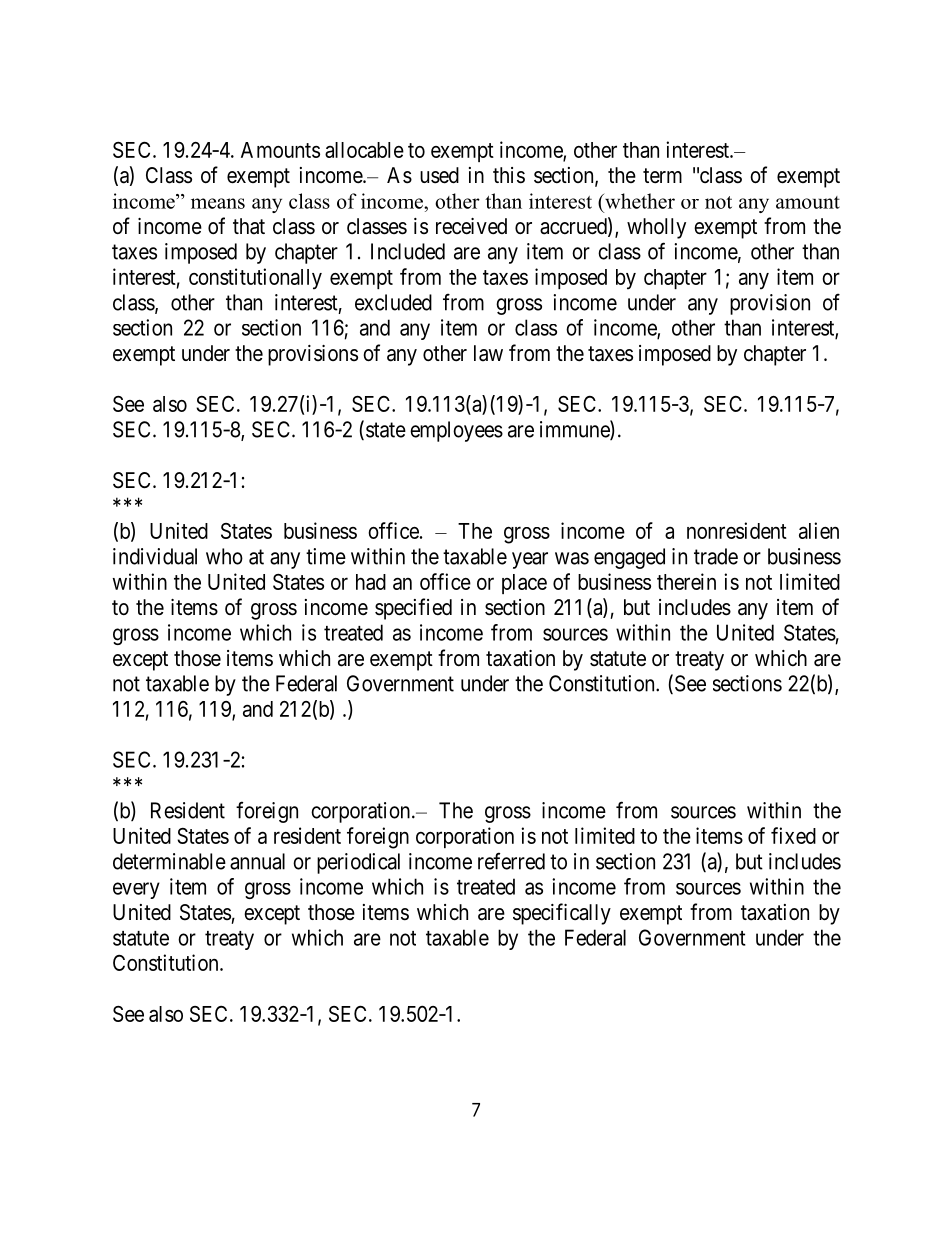 This document has width=952, height=1233. I want to click on immune, so click(575, 430).
